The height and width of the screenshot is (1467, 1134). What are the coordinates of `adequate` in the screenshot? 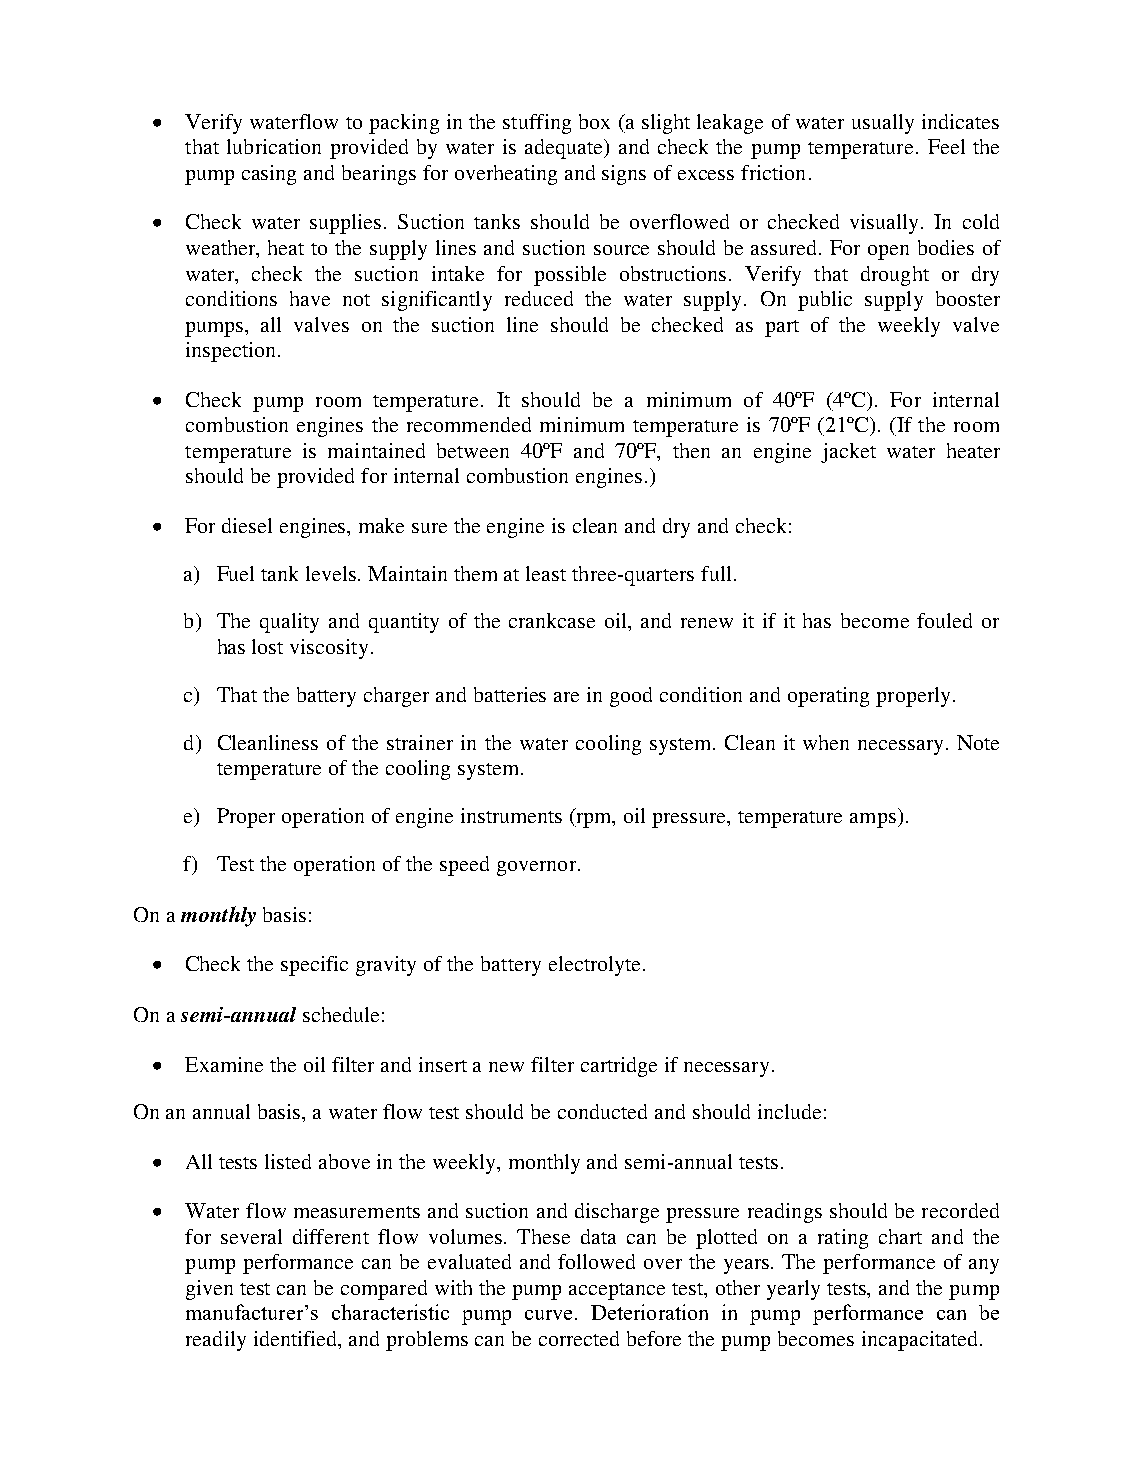 It's located at (565, 149).
